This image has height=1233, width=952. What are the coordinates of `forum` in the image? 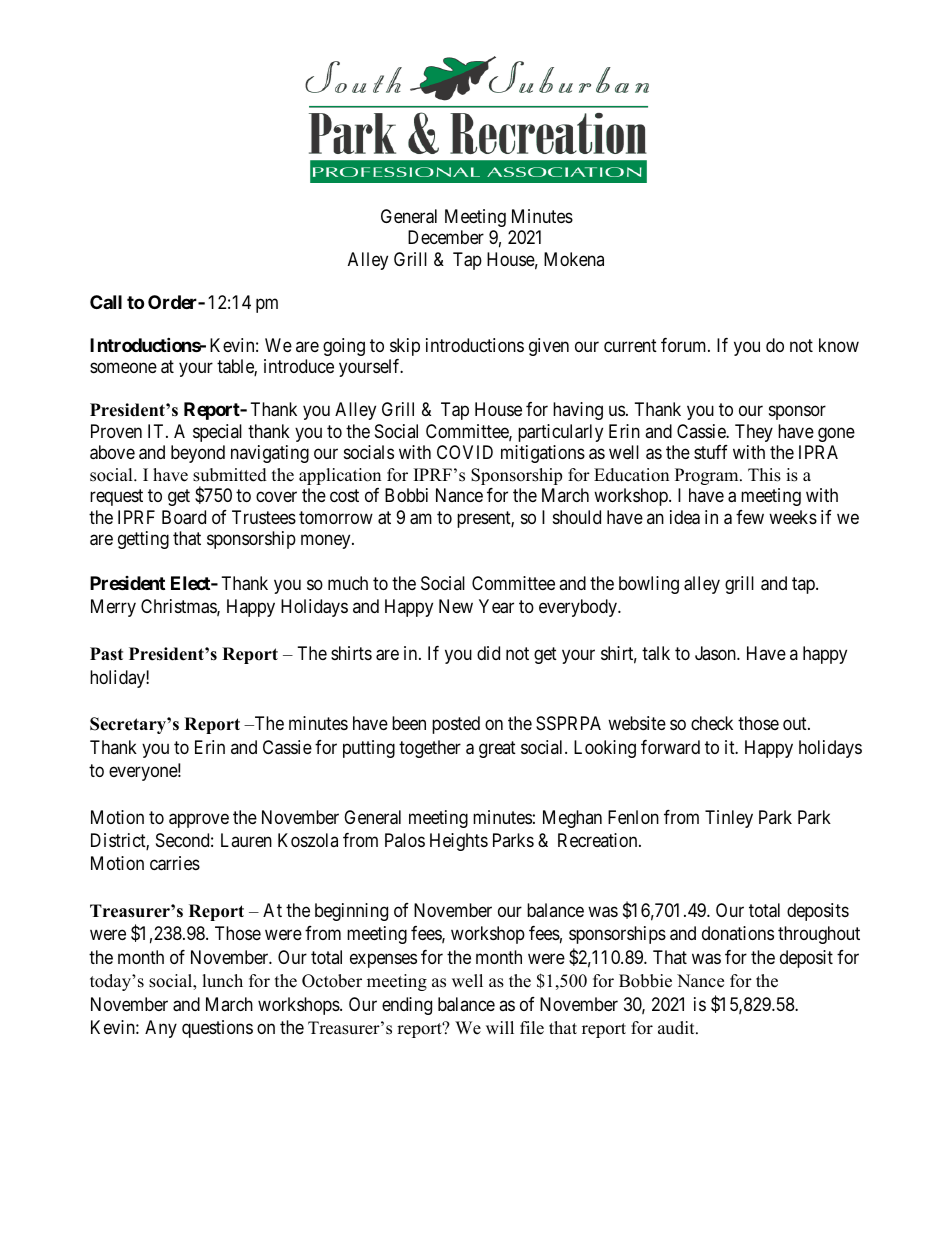 It's located at (685, 345).
